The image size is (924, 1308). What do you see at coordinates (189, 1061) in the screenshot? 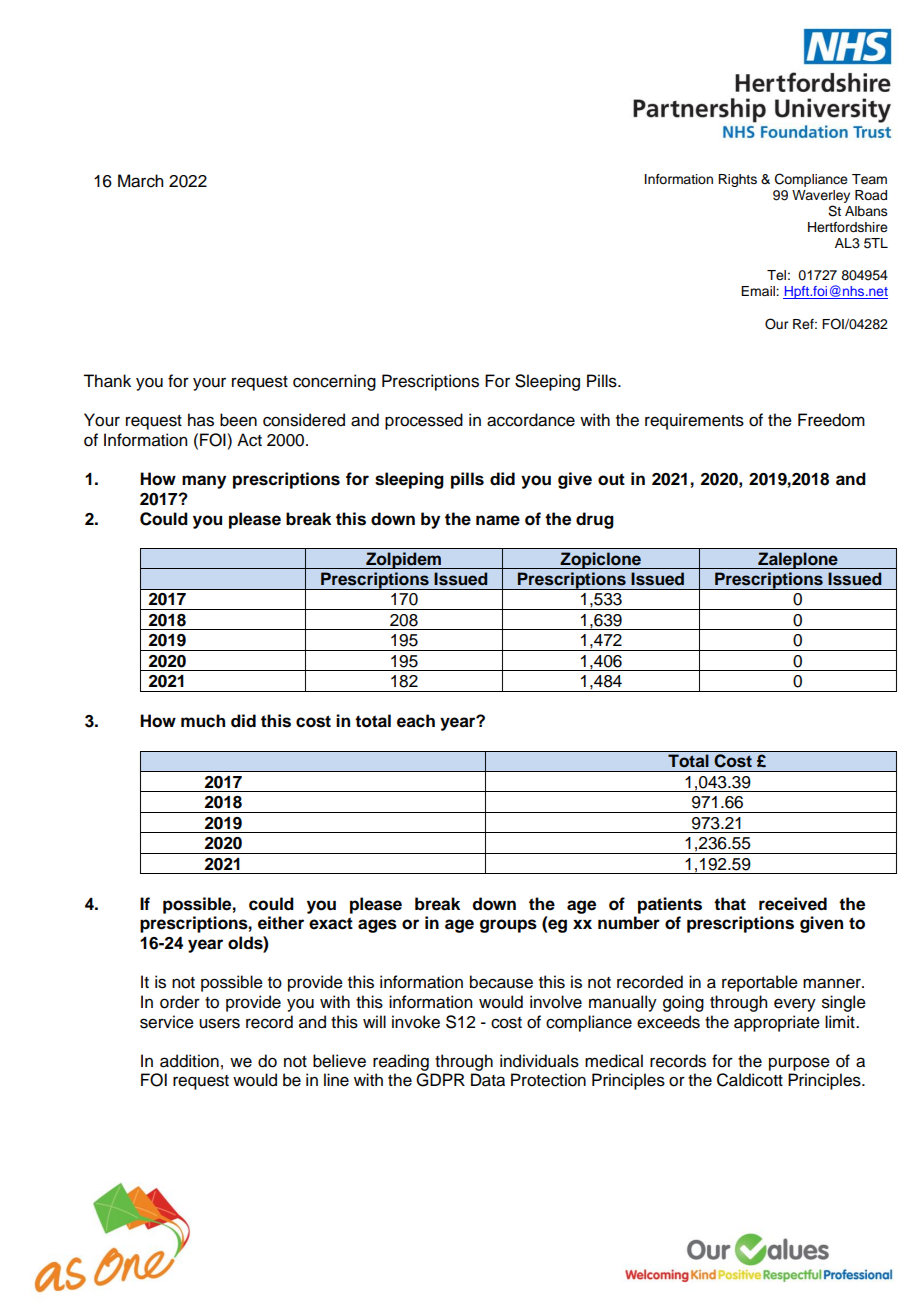
I see `addition` at bounding box center [189, 1061].
